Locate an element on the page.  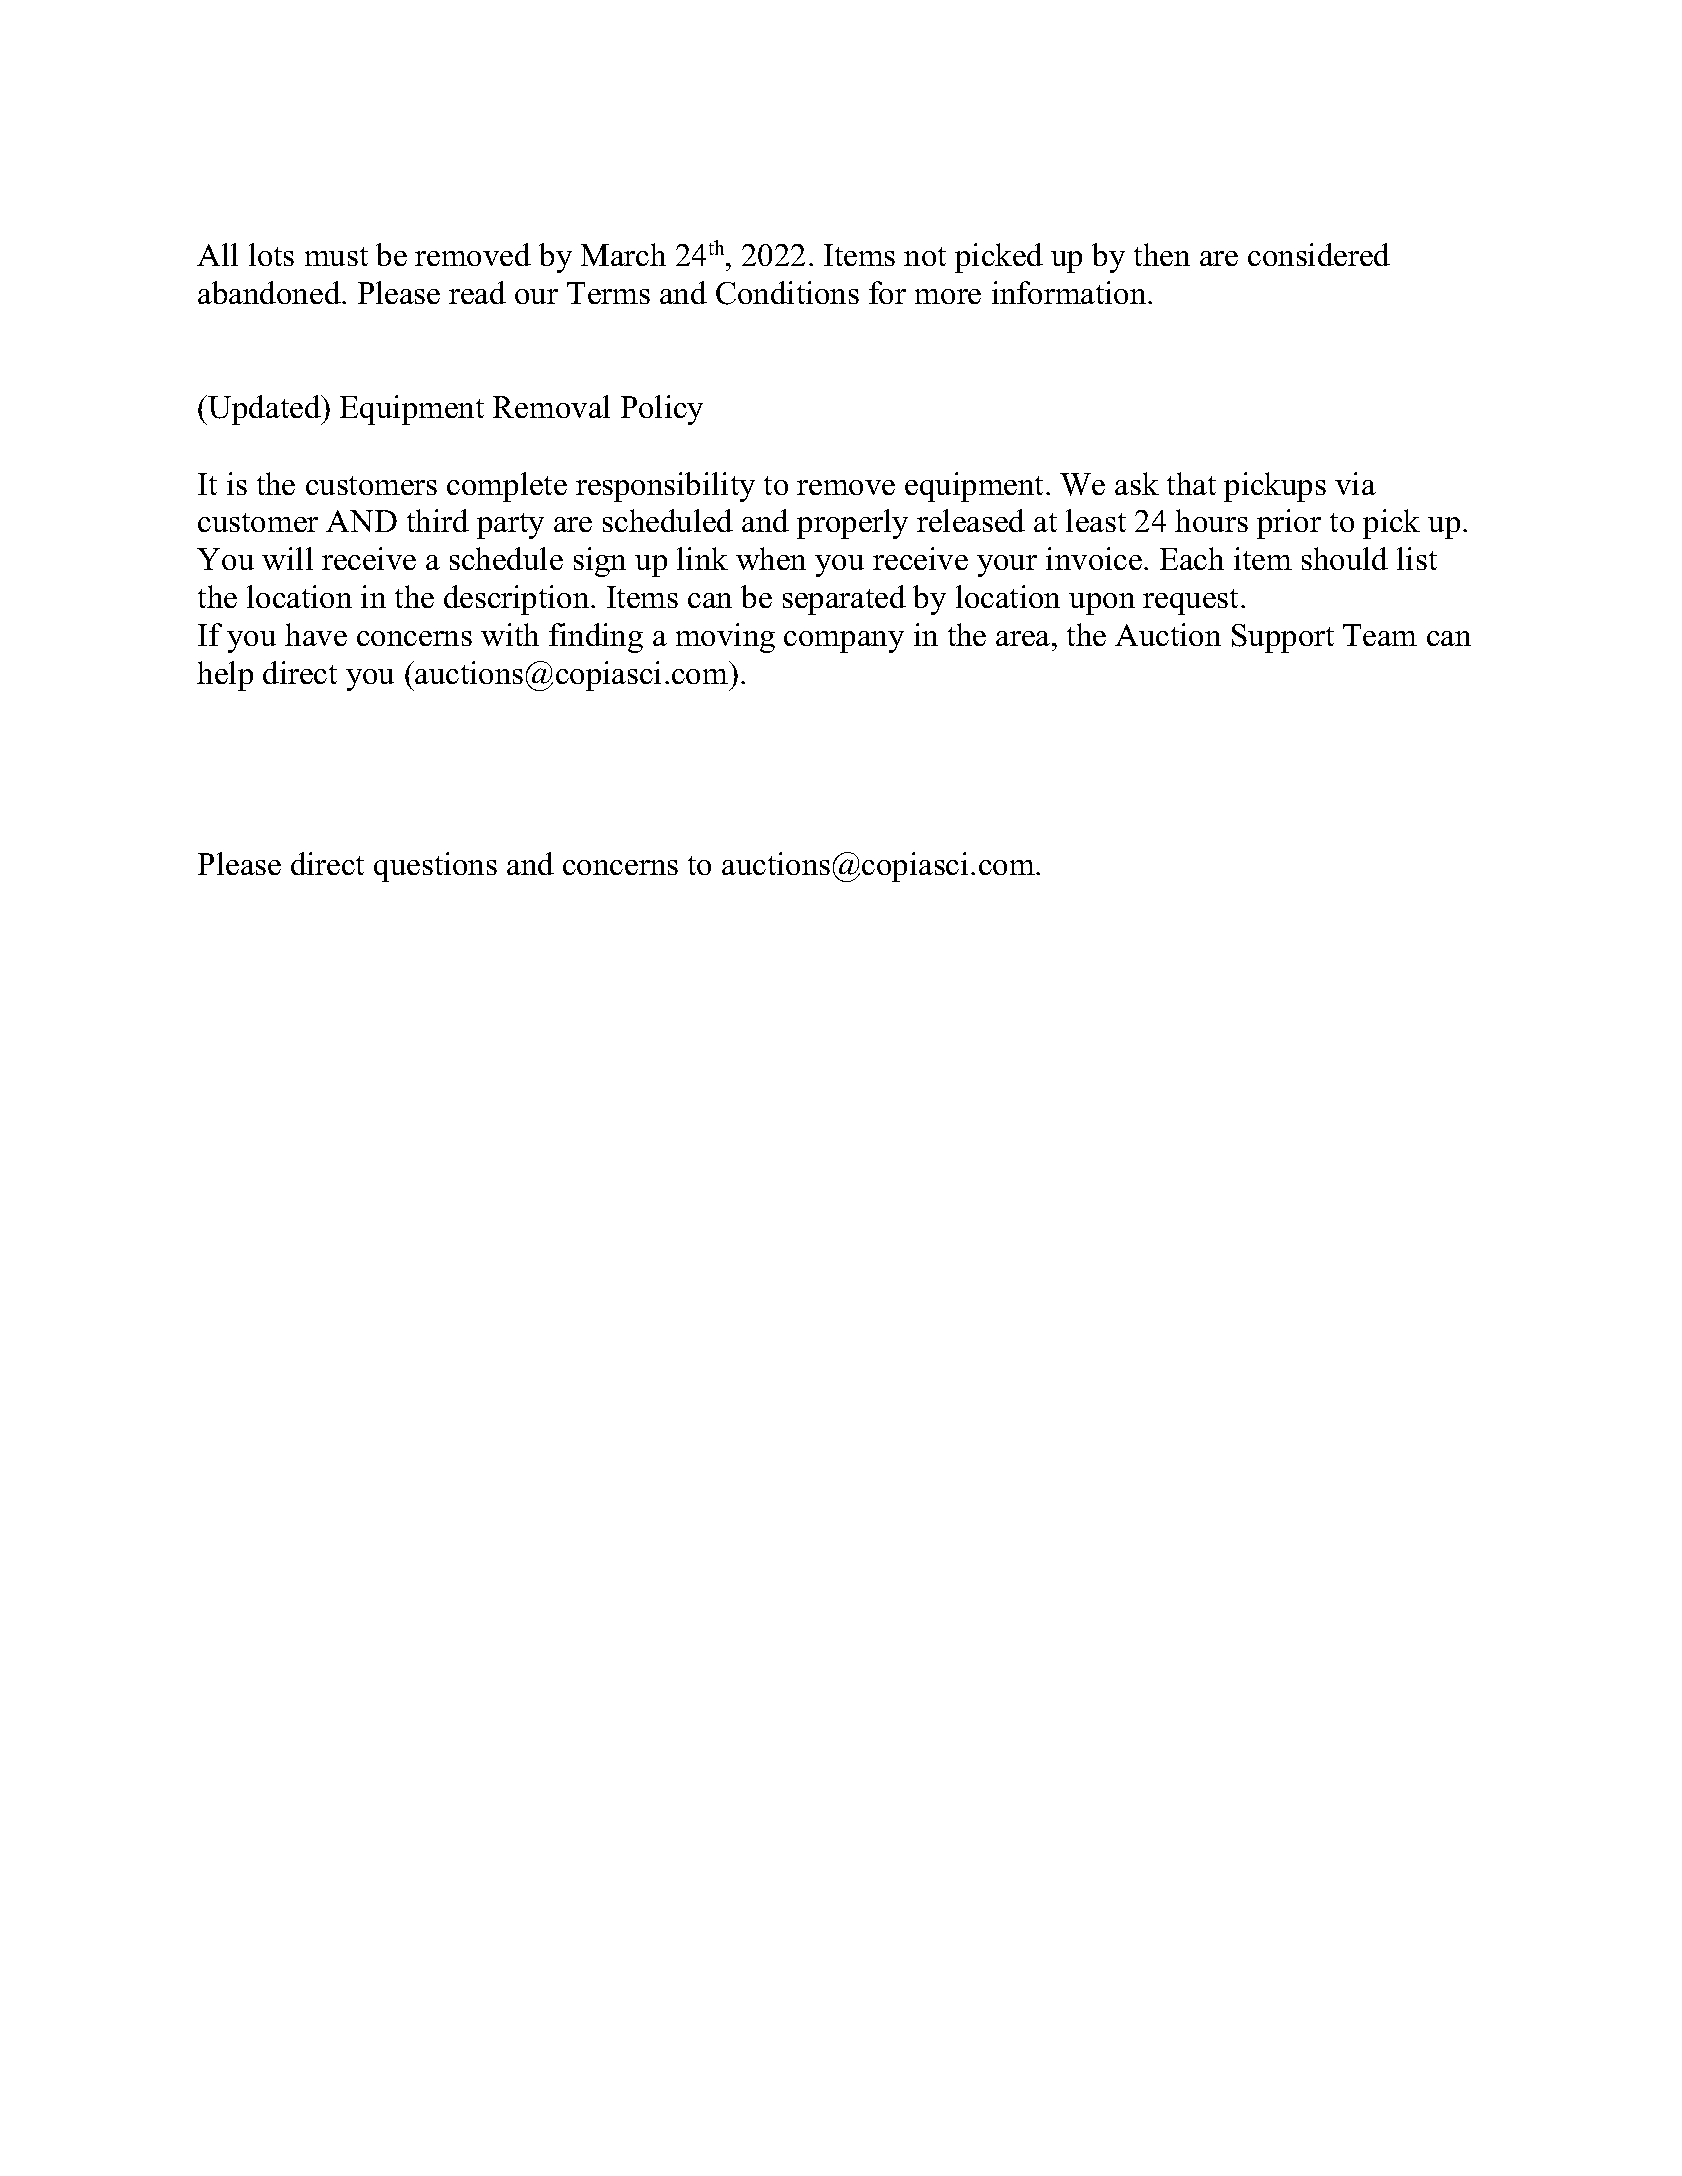
will is located at coordinates (287, 558).
